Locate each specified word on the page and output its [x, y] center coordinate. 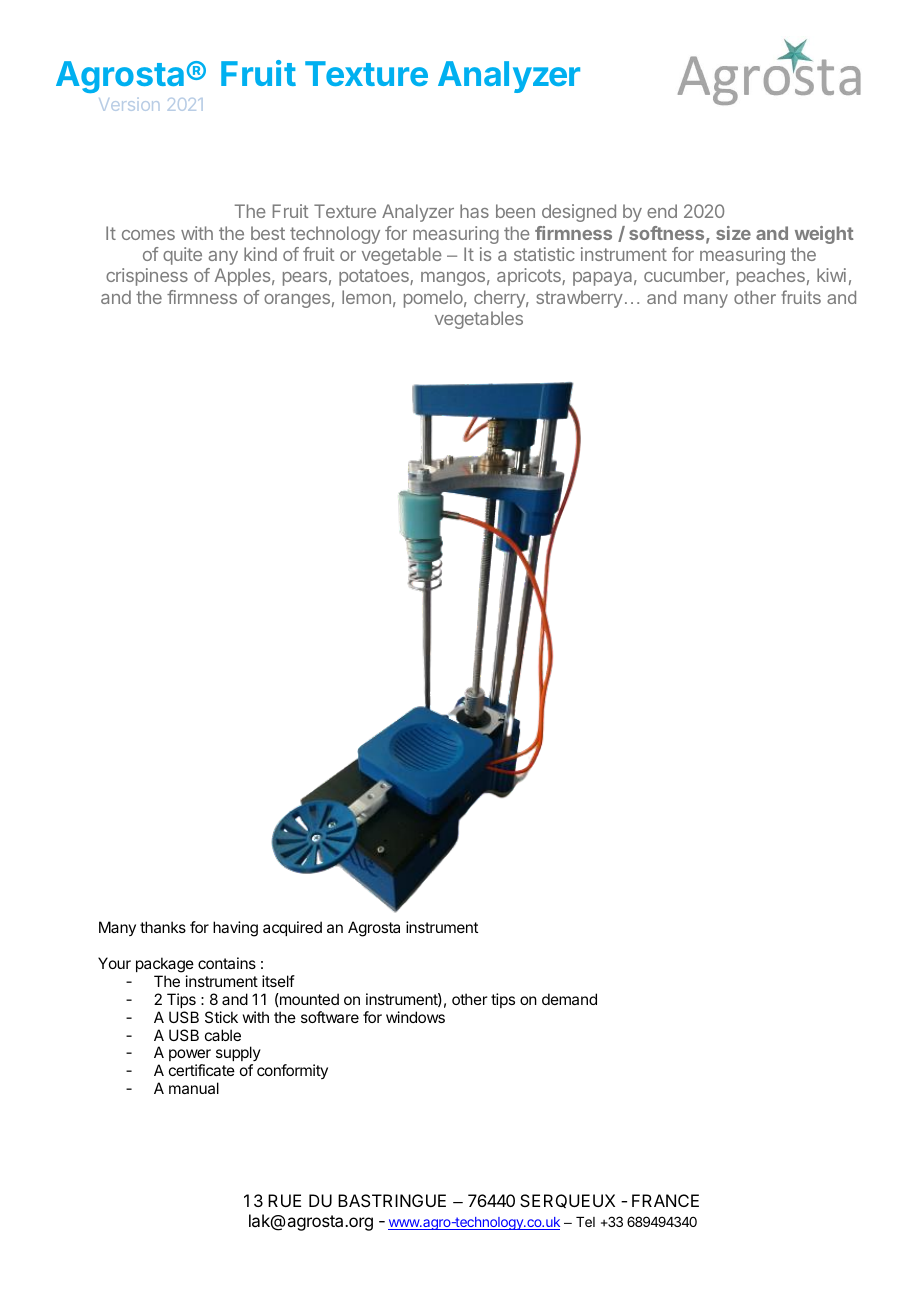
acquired [292, 928]
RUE [284, 1200]
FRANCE [665, 1200]
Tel [585, 1222]
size [733, 233]
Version [129, 104]
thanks [163, 927]
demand [569, 999]
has [474, 211]
